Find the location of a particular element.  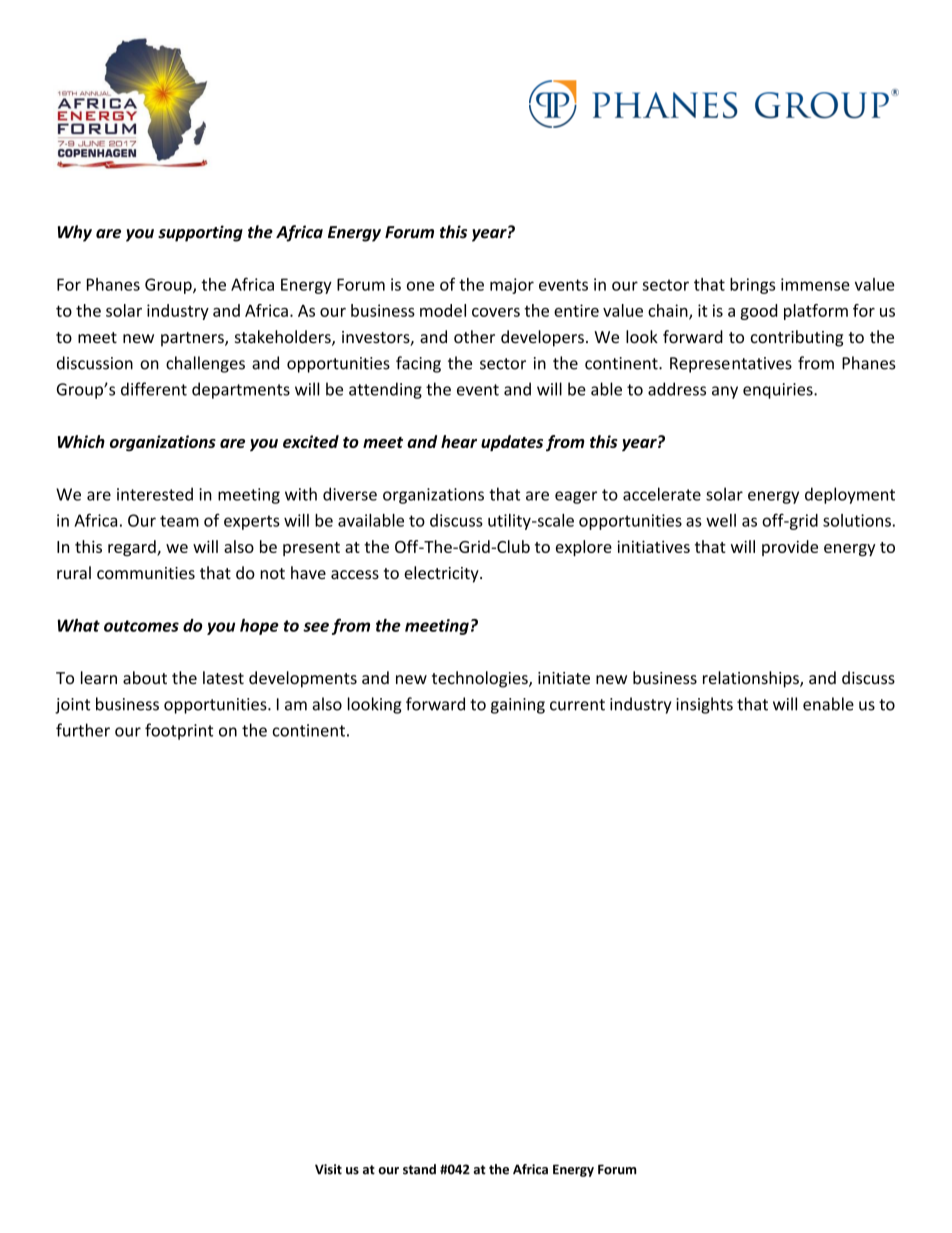

further is located at coordinates (83, 730).
